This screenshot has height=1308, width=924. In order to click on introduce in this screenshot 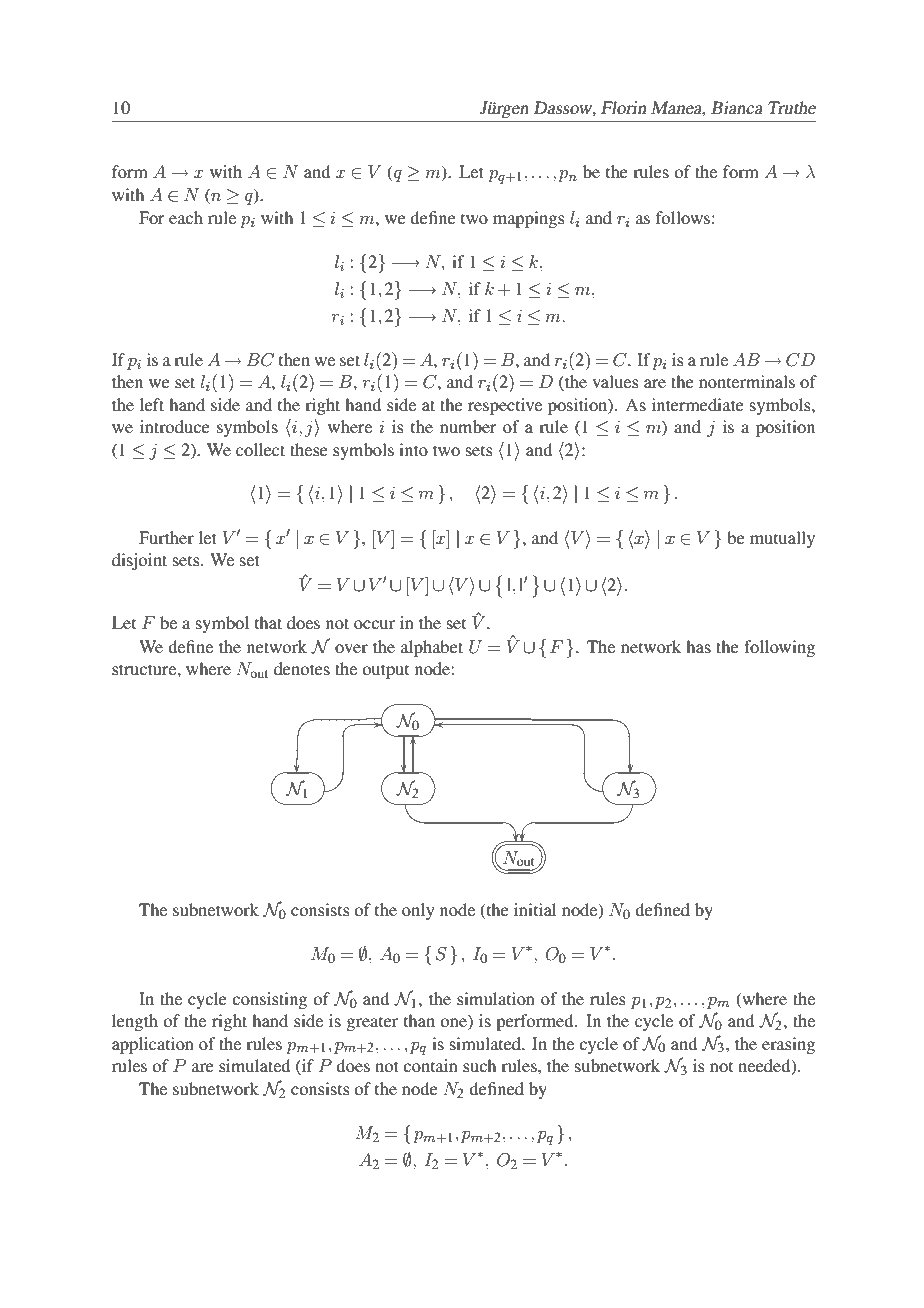, I will do `click(175, 426)`.
